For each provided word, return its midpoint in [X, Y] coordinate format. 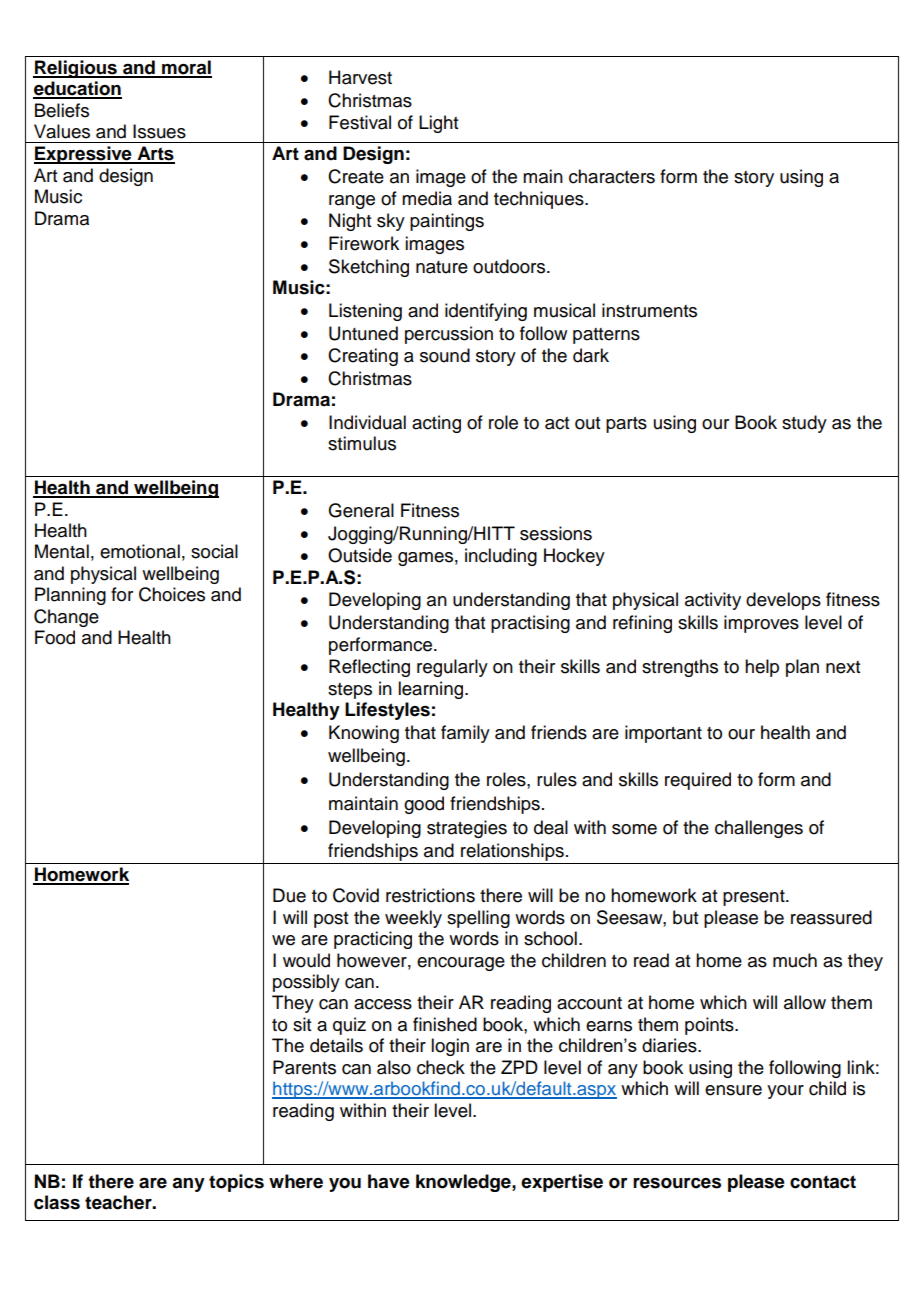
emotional [140, 551]
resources [677, 1183]
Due [289, 895]
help [762, 668]
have [389, 1181]
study [804, 424]
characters [612, 176]
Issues [159, 131]
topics [236, 1183]
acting [436, 424]
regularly [452, 668]
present [755, 898]
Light [438, 124]
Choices [172, 594]
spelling [478, 919]
